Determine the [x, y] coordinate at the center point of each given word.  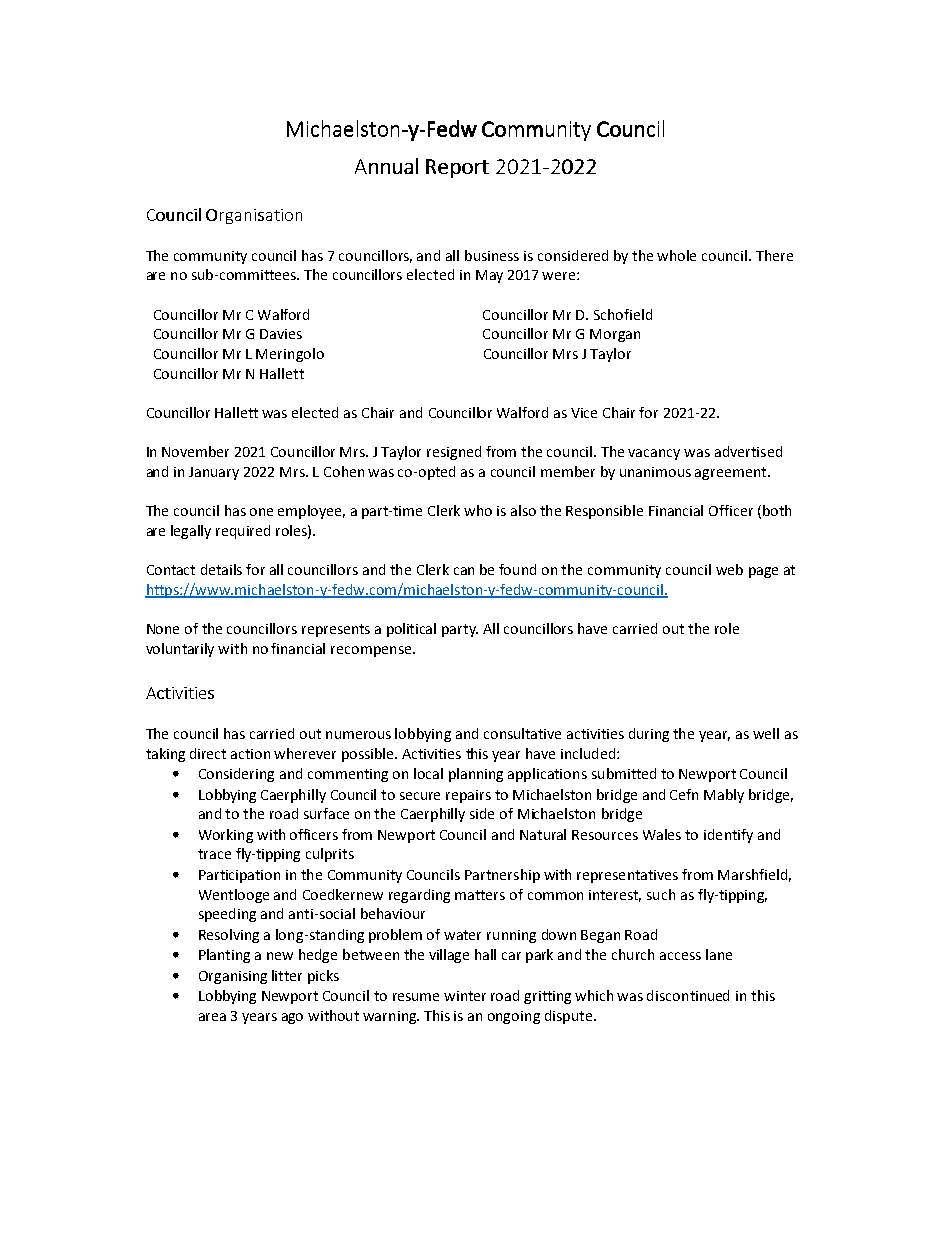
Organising [233, 977]
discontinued [688, 995]
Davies [281, 334]
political [411, 630]
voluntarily [180, 650]
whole [676, 255]
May [489, 276]
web [729, 569]
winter [465, 996]
